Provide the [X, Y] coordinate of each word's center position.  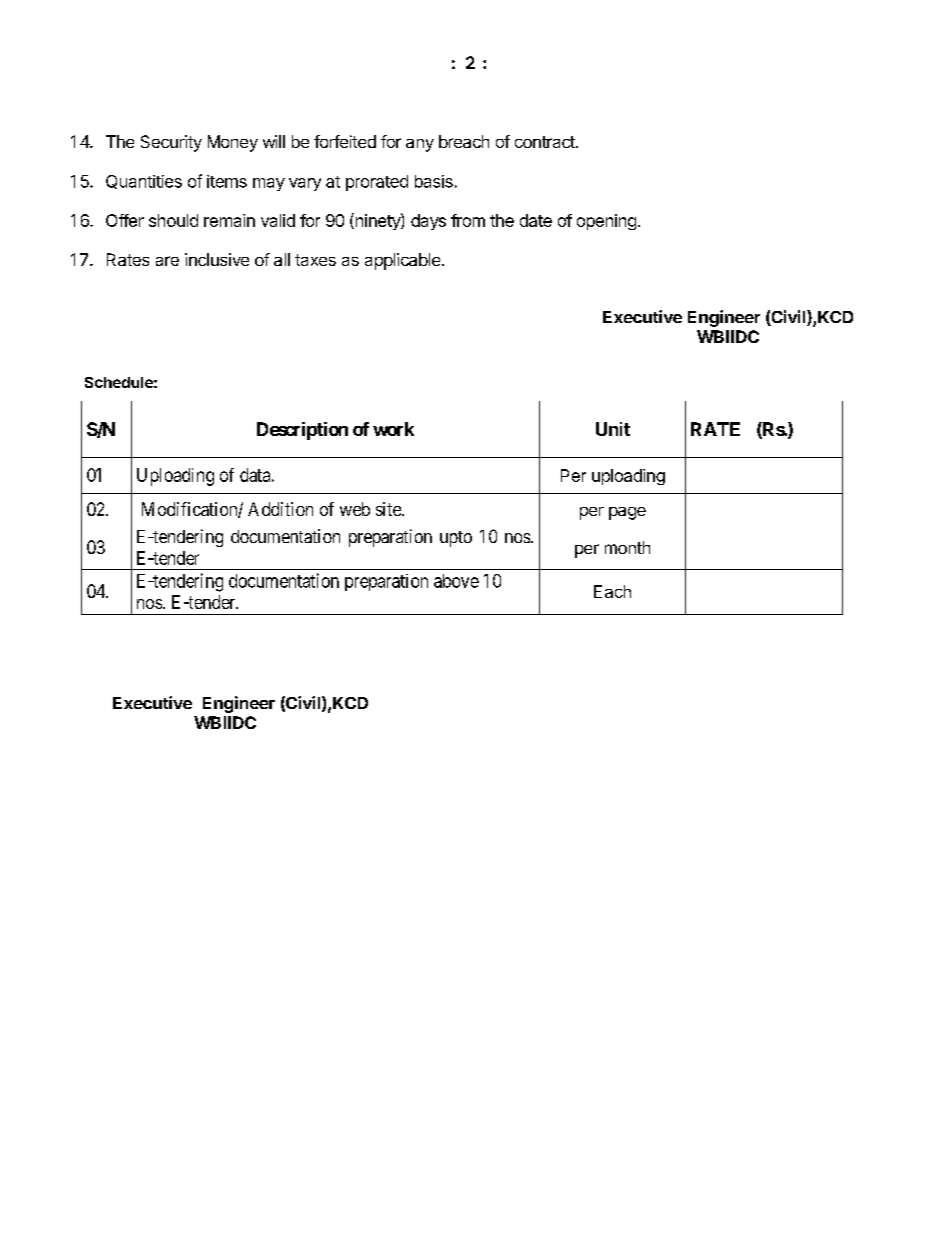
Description [302, 431]
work [393, 429]
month [627, 547]
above [456, 581]
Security [171, 143]
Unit [613, 429]
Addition [280, 509]
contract [546, 142]
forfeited [345, 141]
